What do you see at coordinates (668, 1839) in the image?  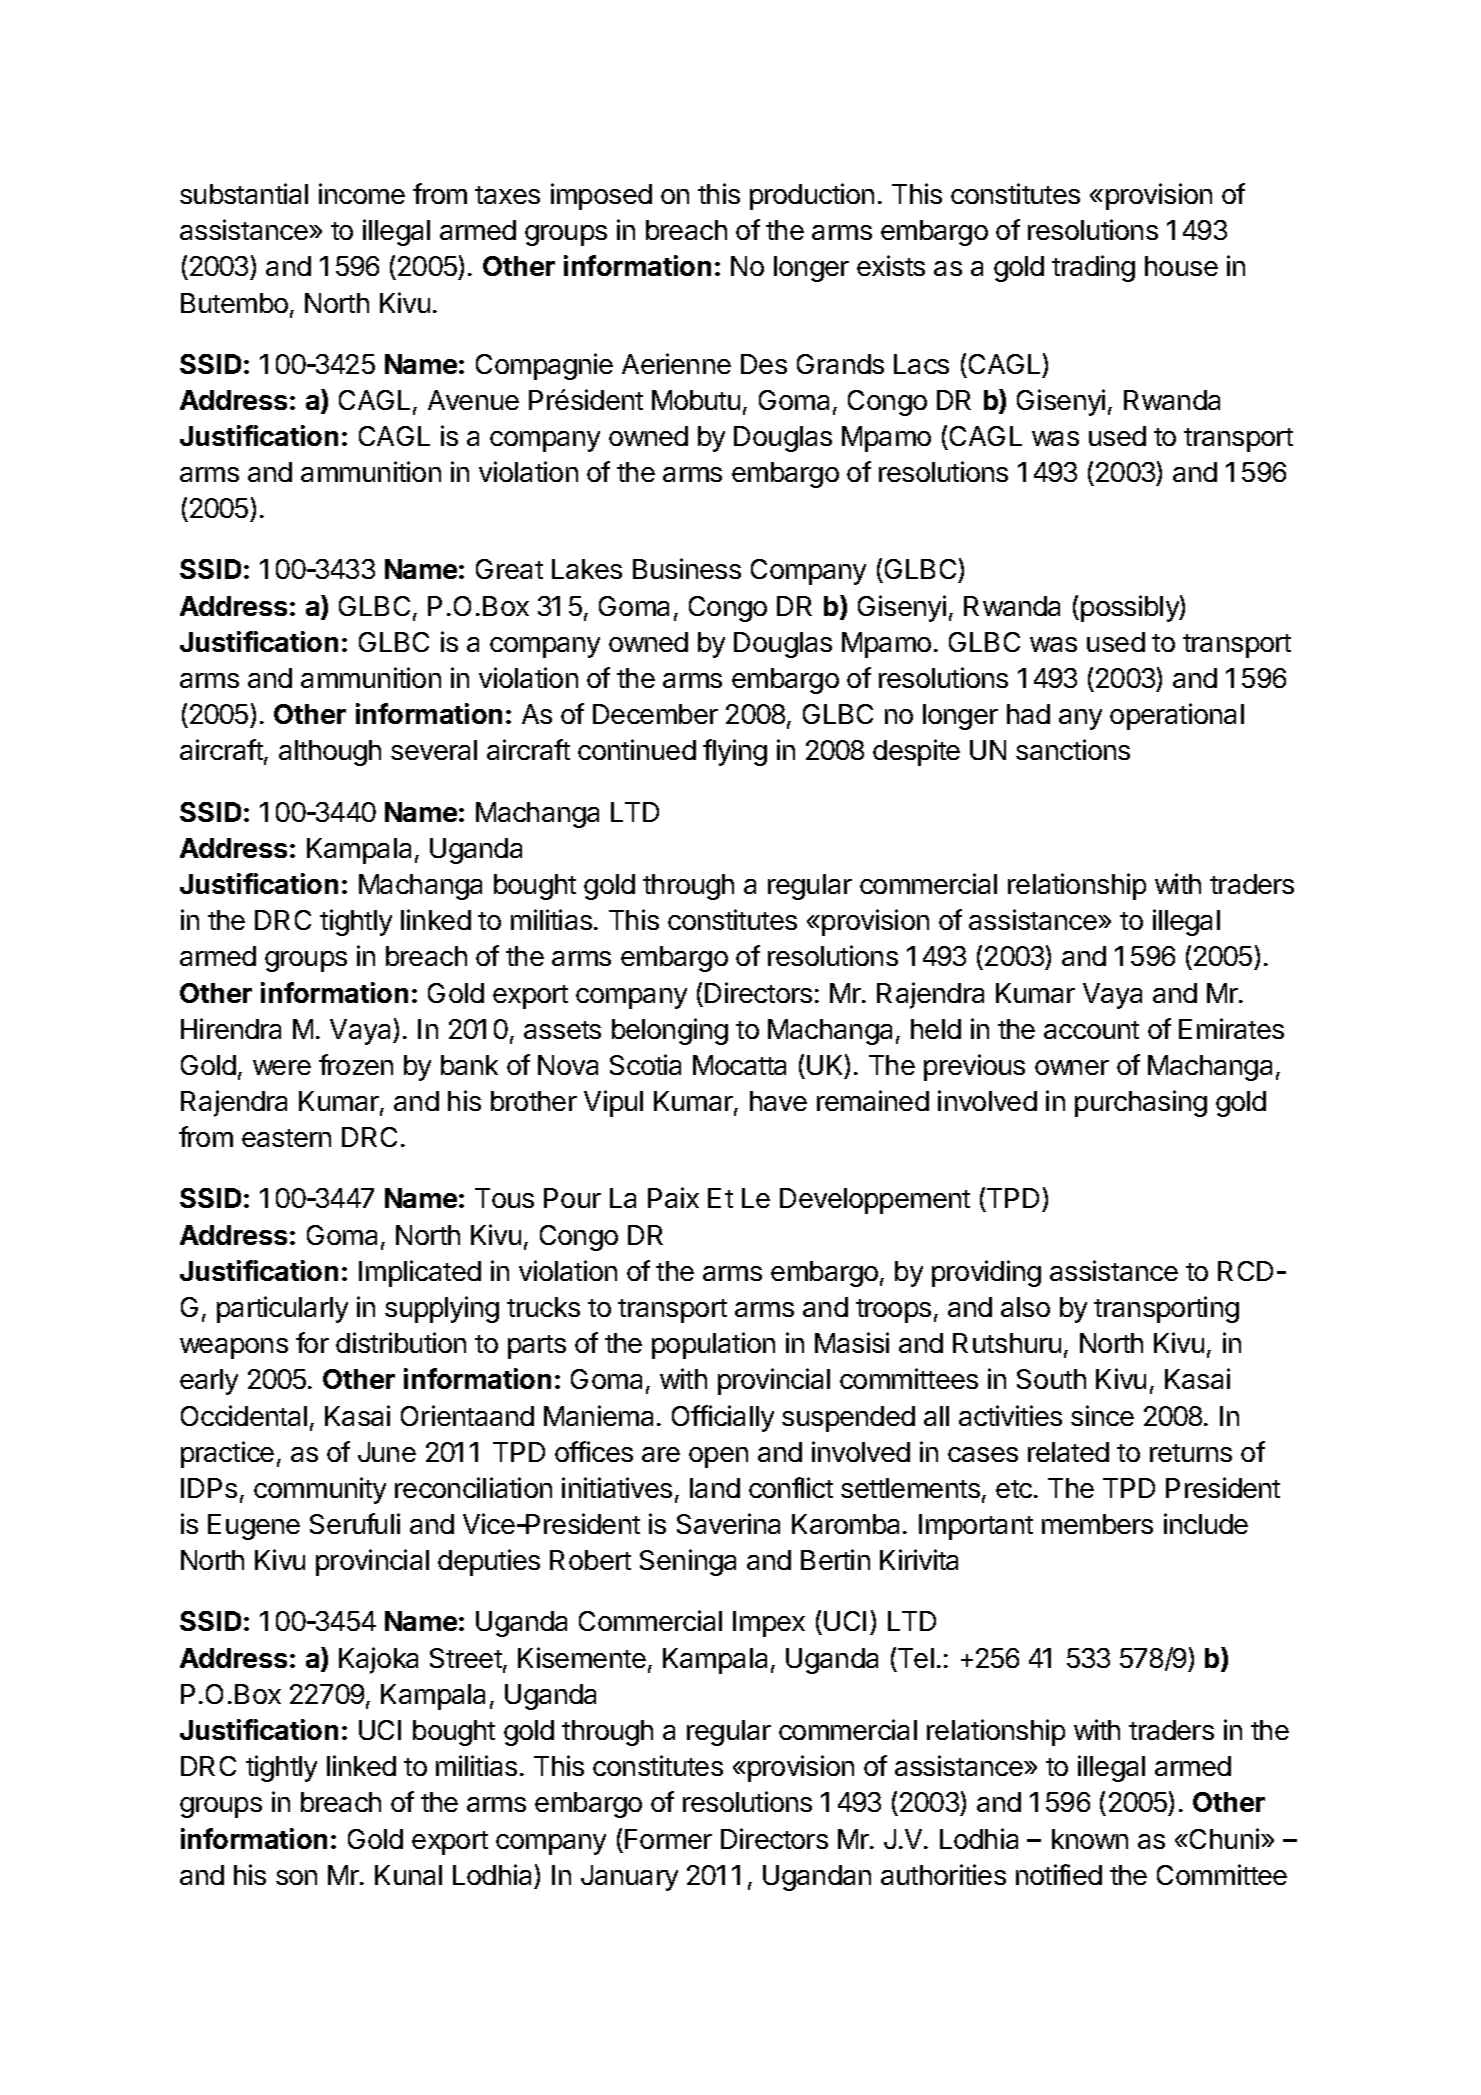 I see `Former` at bounding box center [668, 1839].
